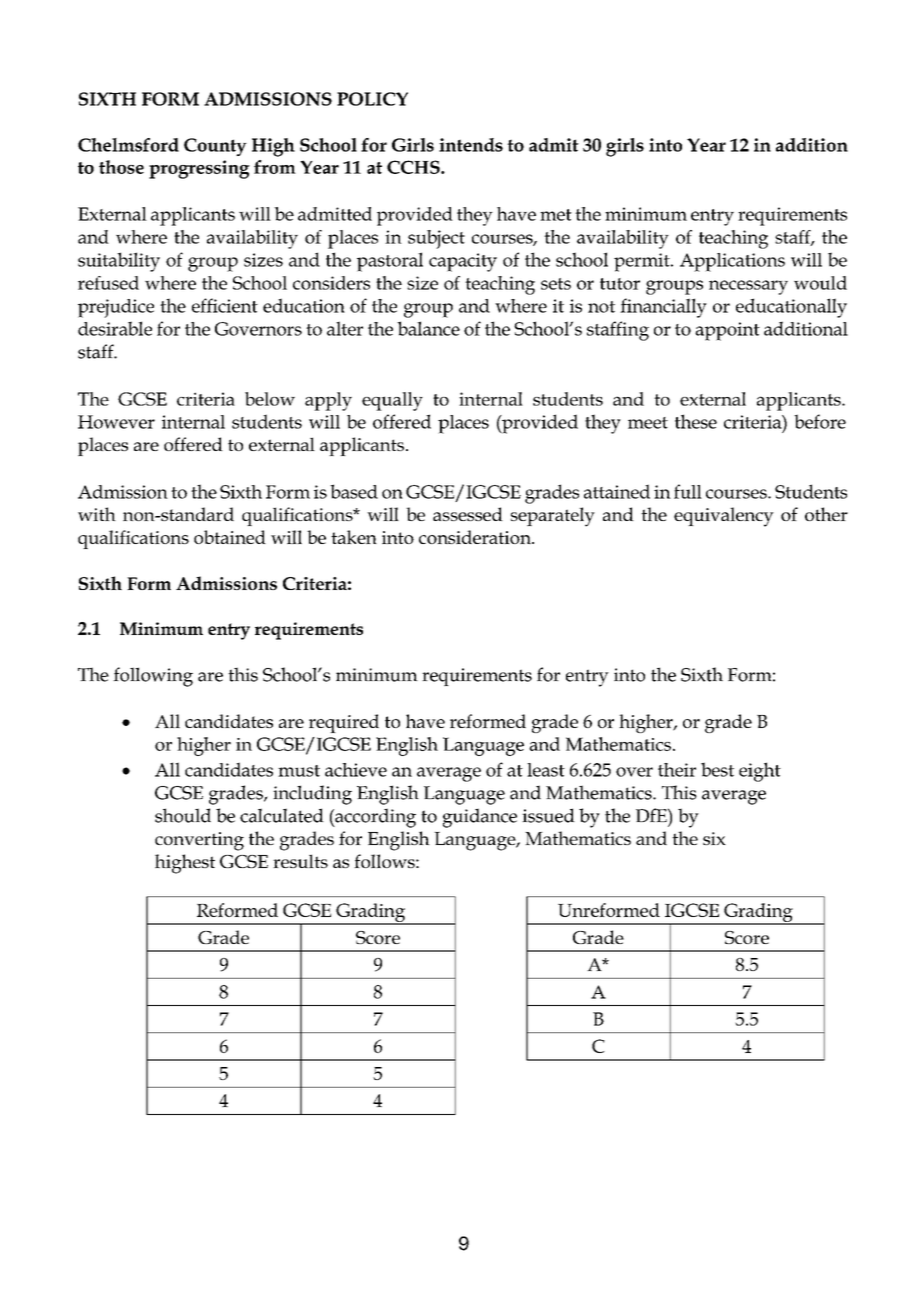 The width and height of the screenshot is (924, 1308). What do you see at coordinates (724, 517) in the screenshot?
I see `equivalency` at bounding box center [724, 517].
